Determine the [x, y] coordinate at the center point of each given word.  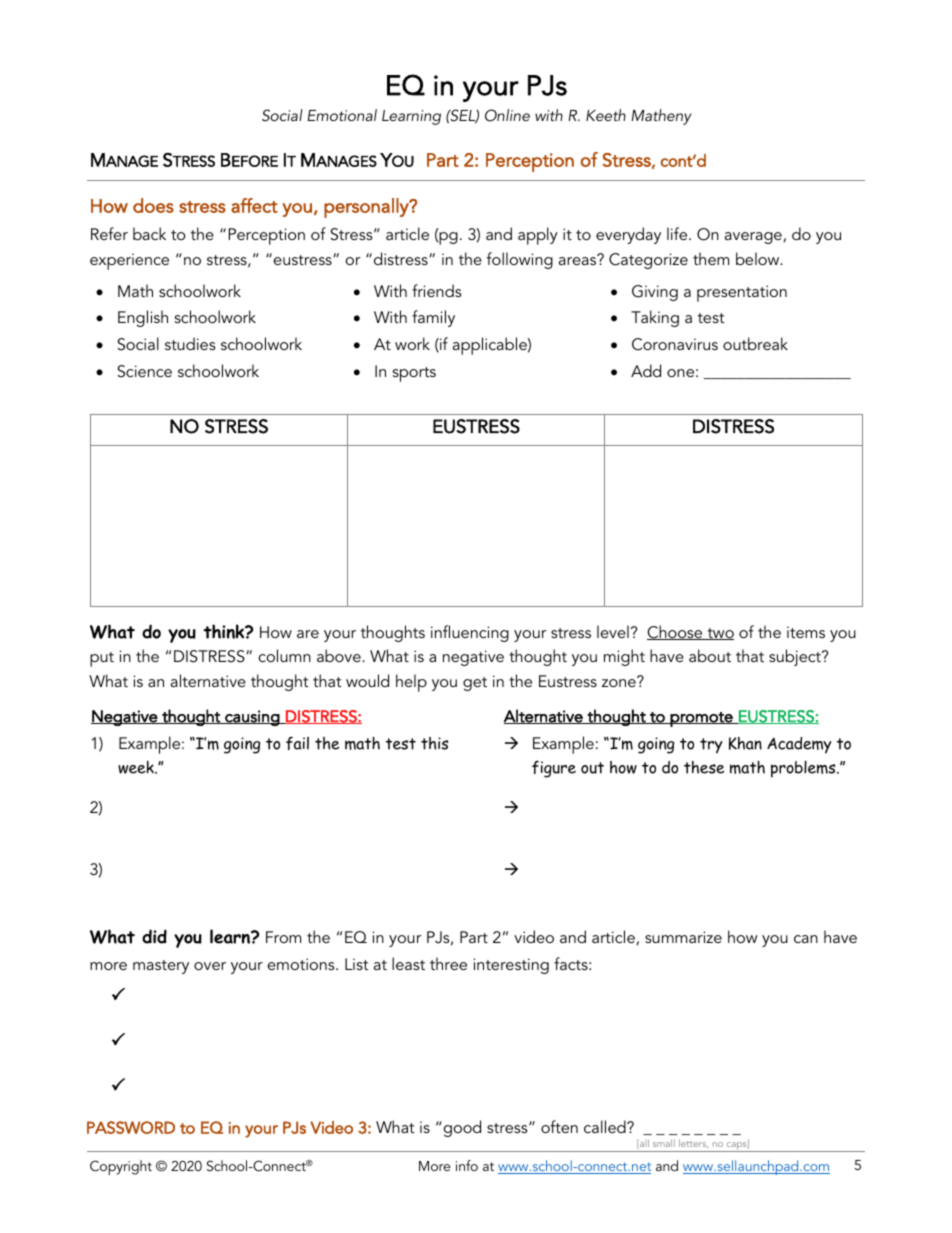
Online [507, 115]
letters [693, 1143]
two [719, 634]
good [461, 1128]
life [678, 233]
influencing [470, 633]
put [102, 659]
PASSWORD [131, 1127]
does [153, 205]
